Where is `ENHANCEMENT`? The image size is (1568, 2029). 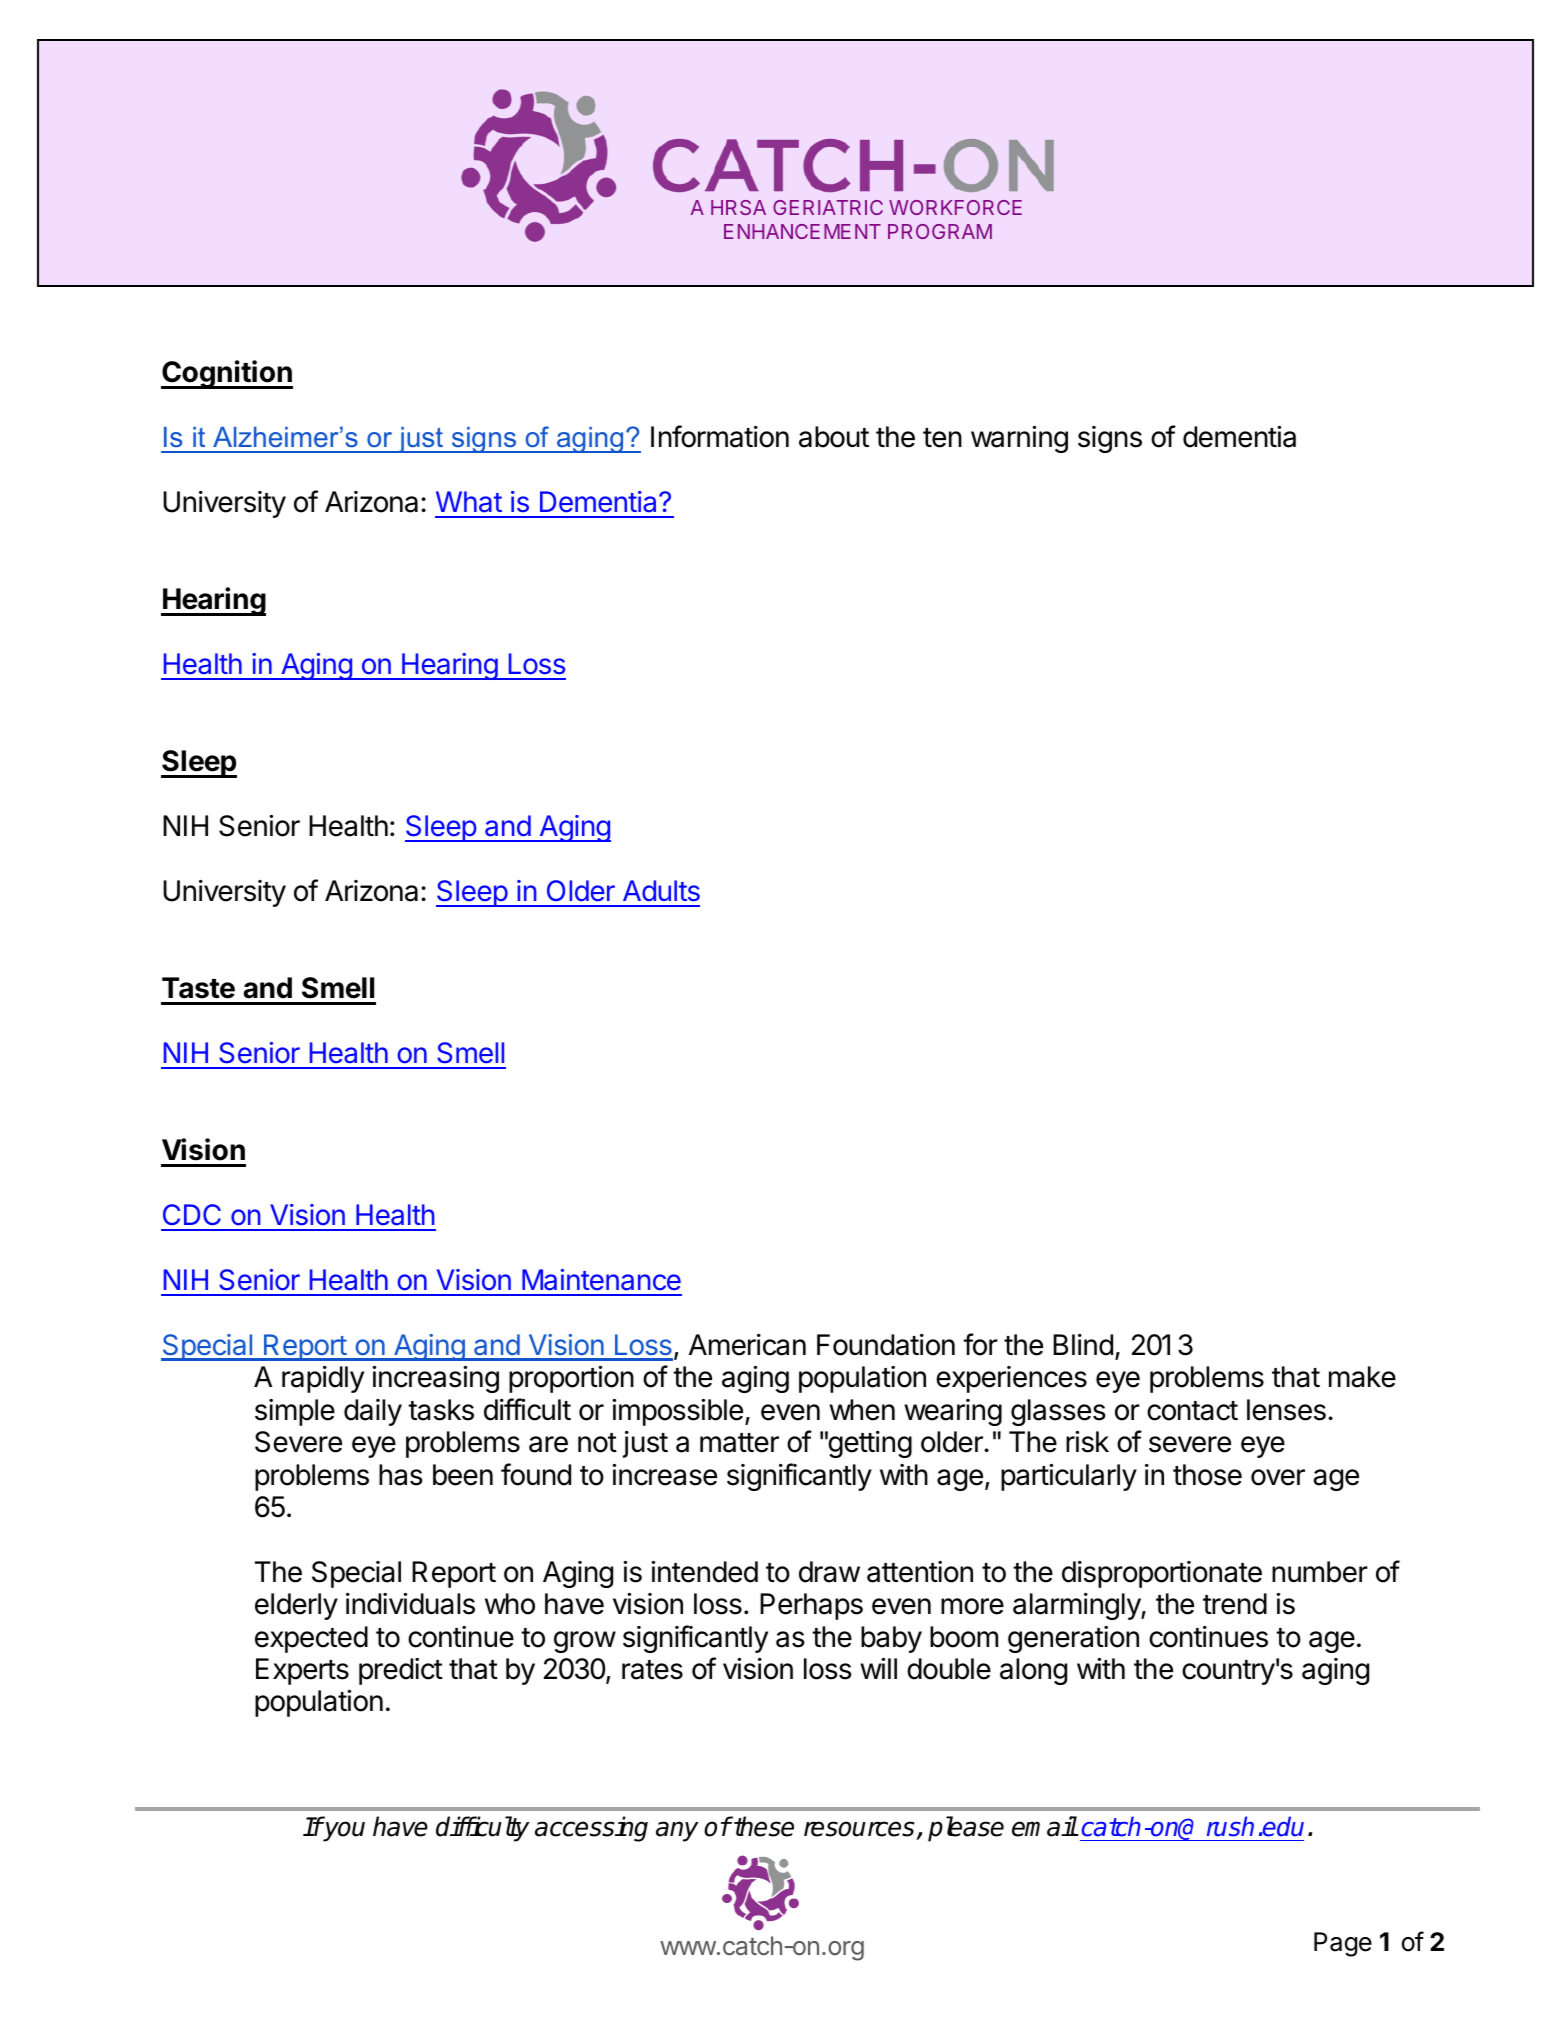
ENHANCEMENT is located at coordinates (802, 231).
